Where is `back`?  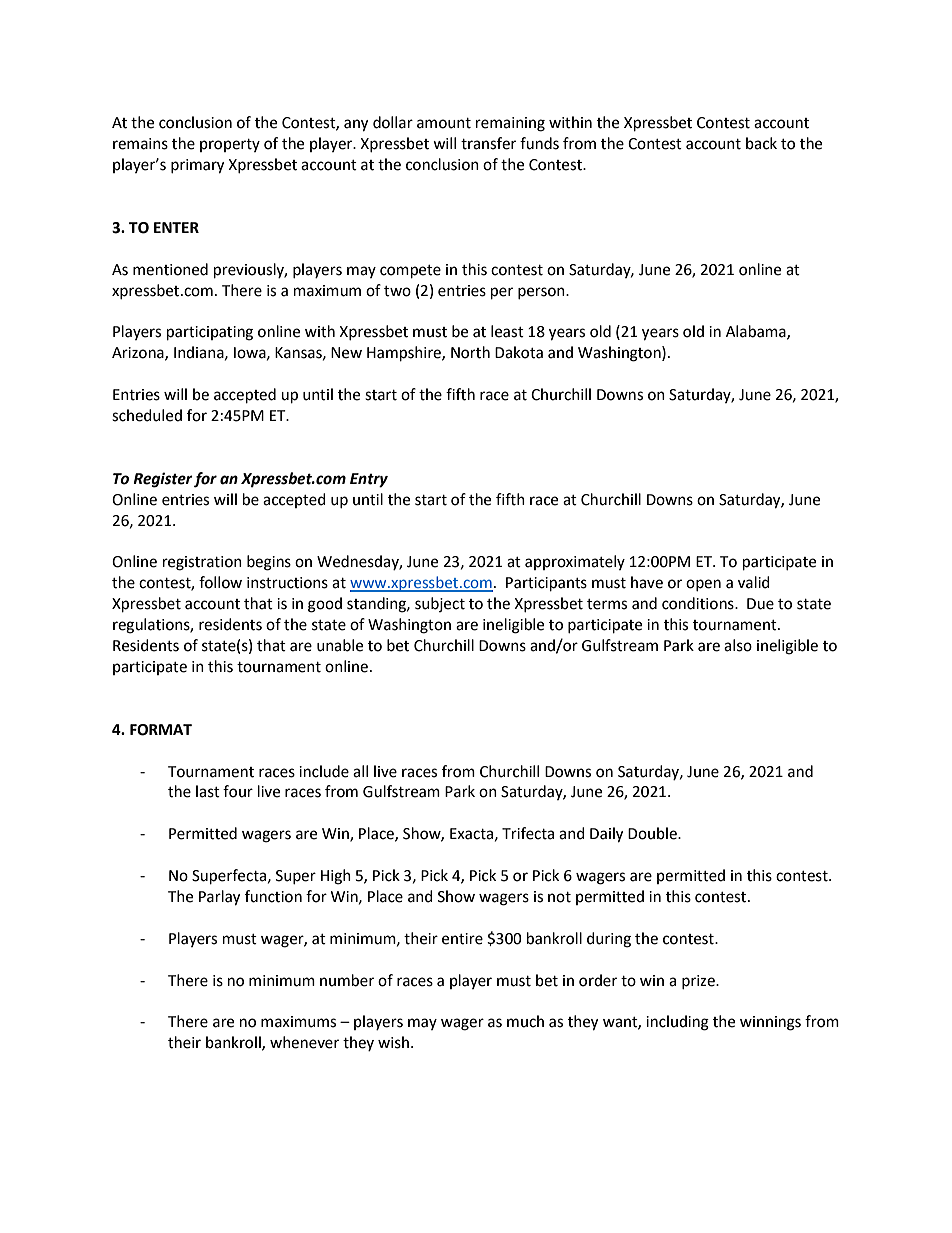
back is located at coordinates (761, 143).
